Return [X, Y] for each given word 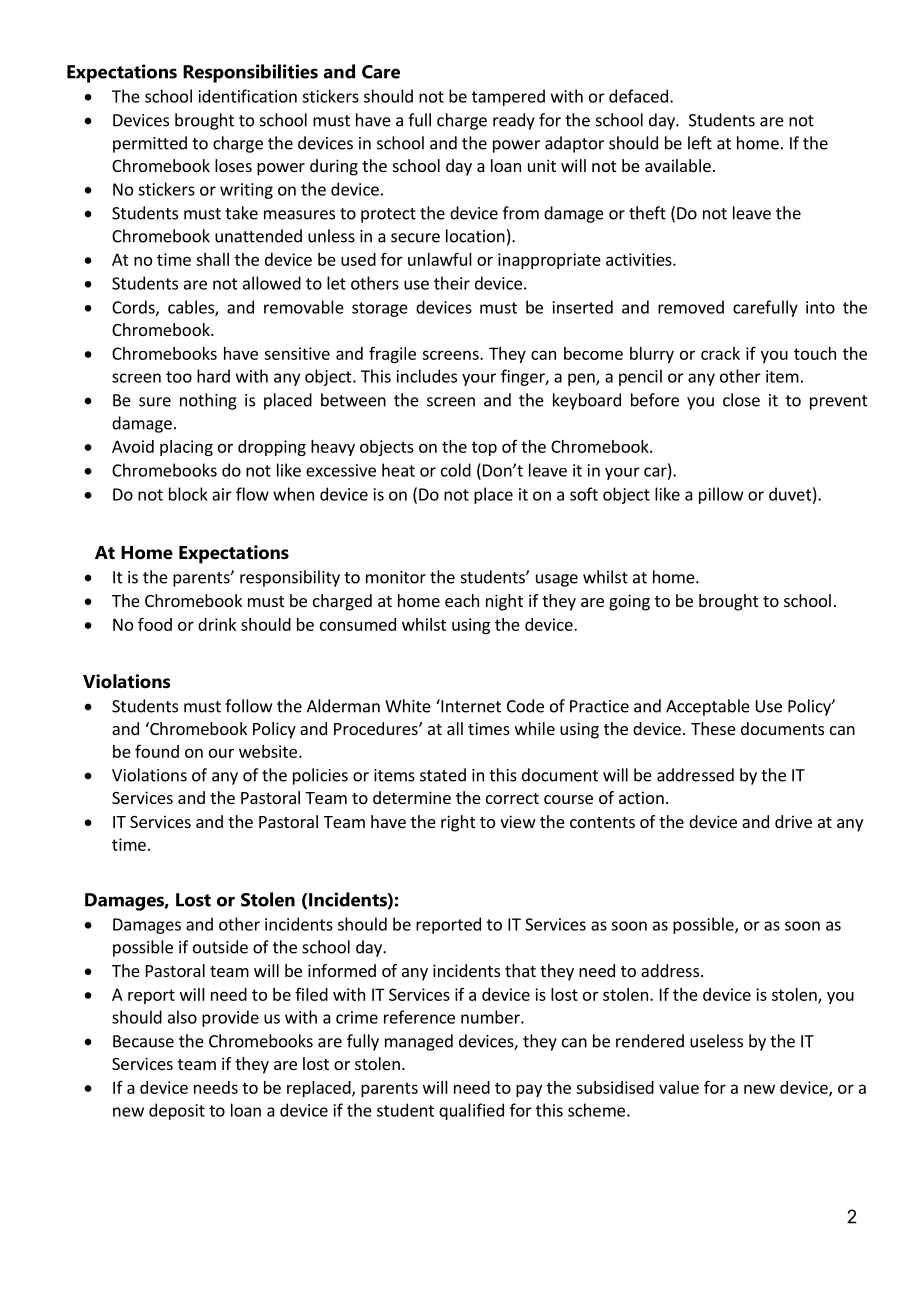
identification [248, 96]
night [504, 602]
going [629, 602]
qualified [471, 1111]
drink [217, 624]
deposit [177, 1111]
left [700, 143]
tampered [508, 97]
